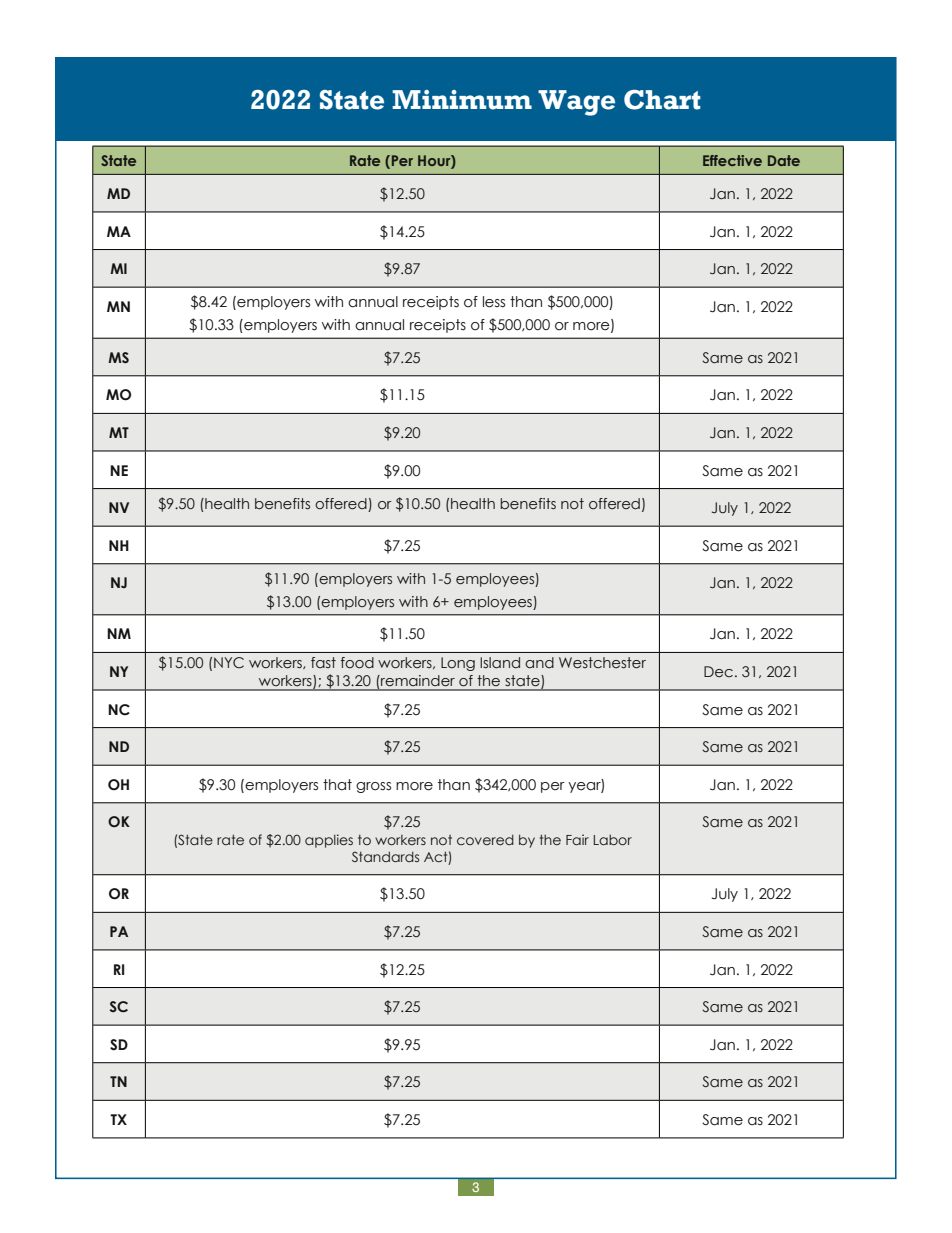 This screenshot has height=1233, width=952. What do you see at coordinates (458, 664) in the screenshot?
I see `Long` at bounding box center [458, 664].
